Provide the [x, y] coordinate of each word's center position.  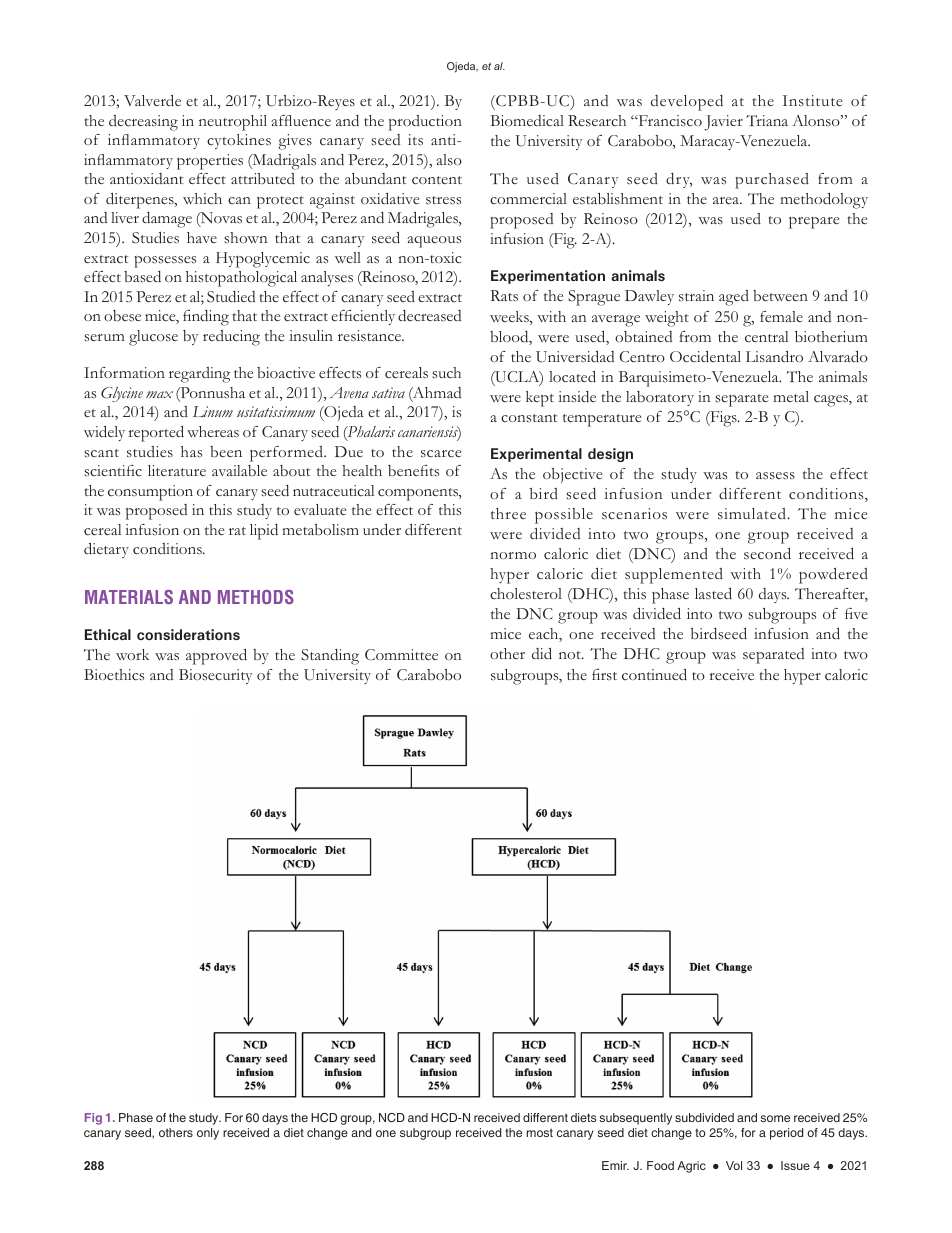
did [542, 654]
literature [177, 470]
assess [775, 476]
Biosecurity [215, 676]
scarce [441, 454]
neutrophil [233, 123]
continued [654, 675]
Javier [723, 123]
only [208, 1134]
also [449, 159]
